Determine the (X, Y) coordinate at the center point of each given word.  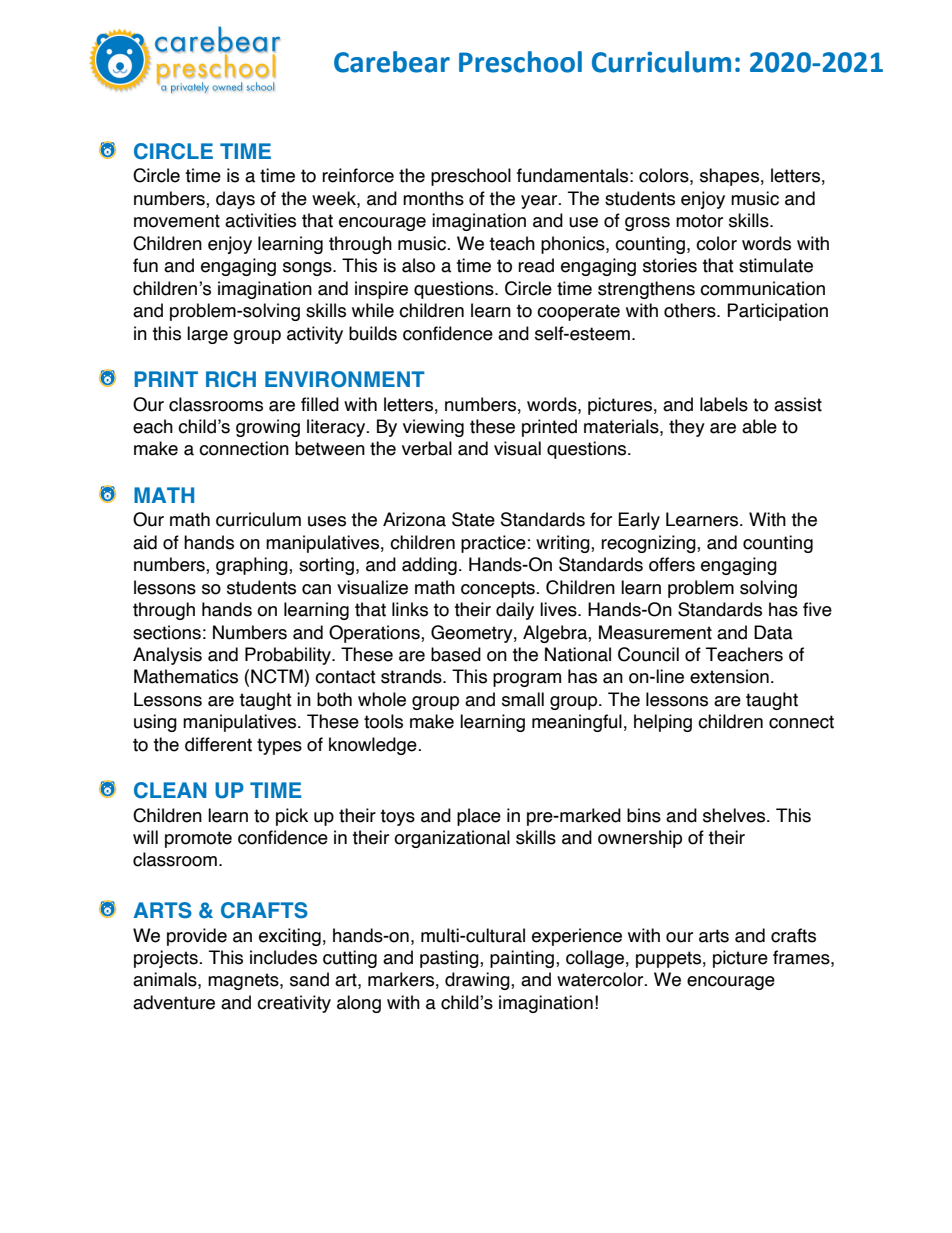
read (536, 265)
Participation (777, 312)
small (523, 699)
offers (672, 564)
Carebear (392, 62)
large (207, 335)
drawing (478, 981)
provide (197, 937)
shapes (729, 177)
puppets (668, 959)
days (235, 200)
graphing (253, 566)
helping (663, 723)
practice (493, 544)
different (218, 744)
